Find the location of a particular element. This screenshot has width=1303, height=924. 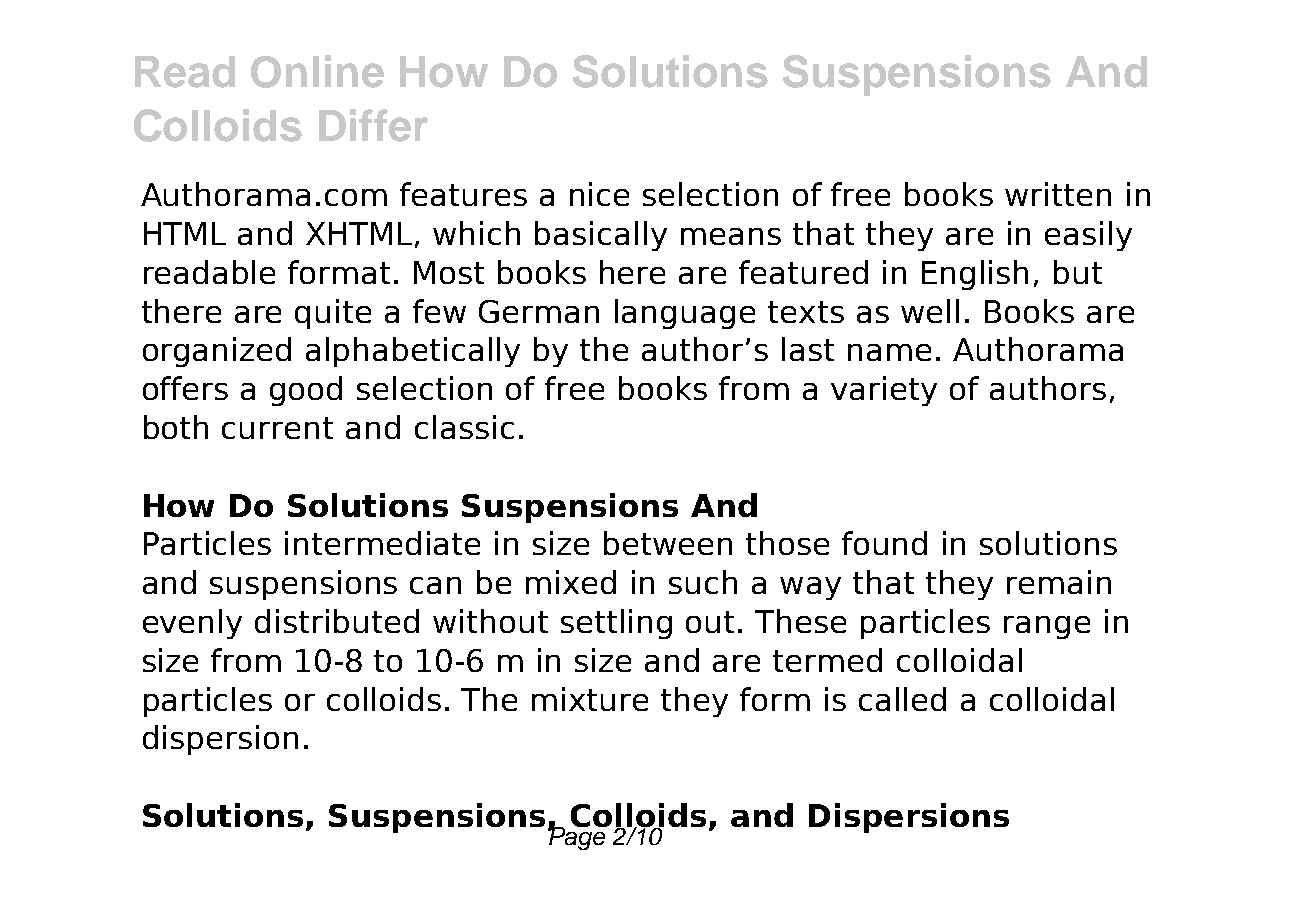

quite is located at coordinates (333, 314).
